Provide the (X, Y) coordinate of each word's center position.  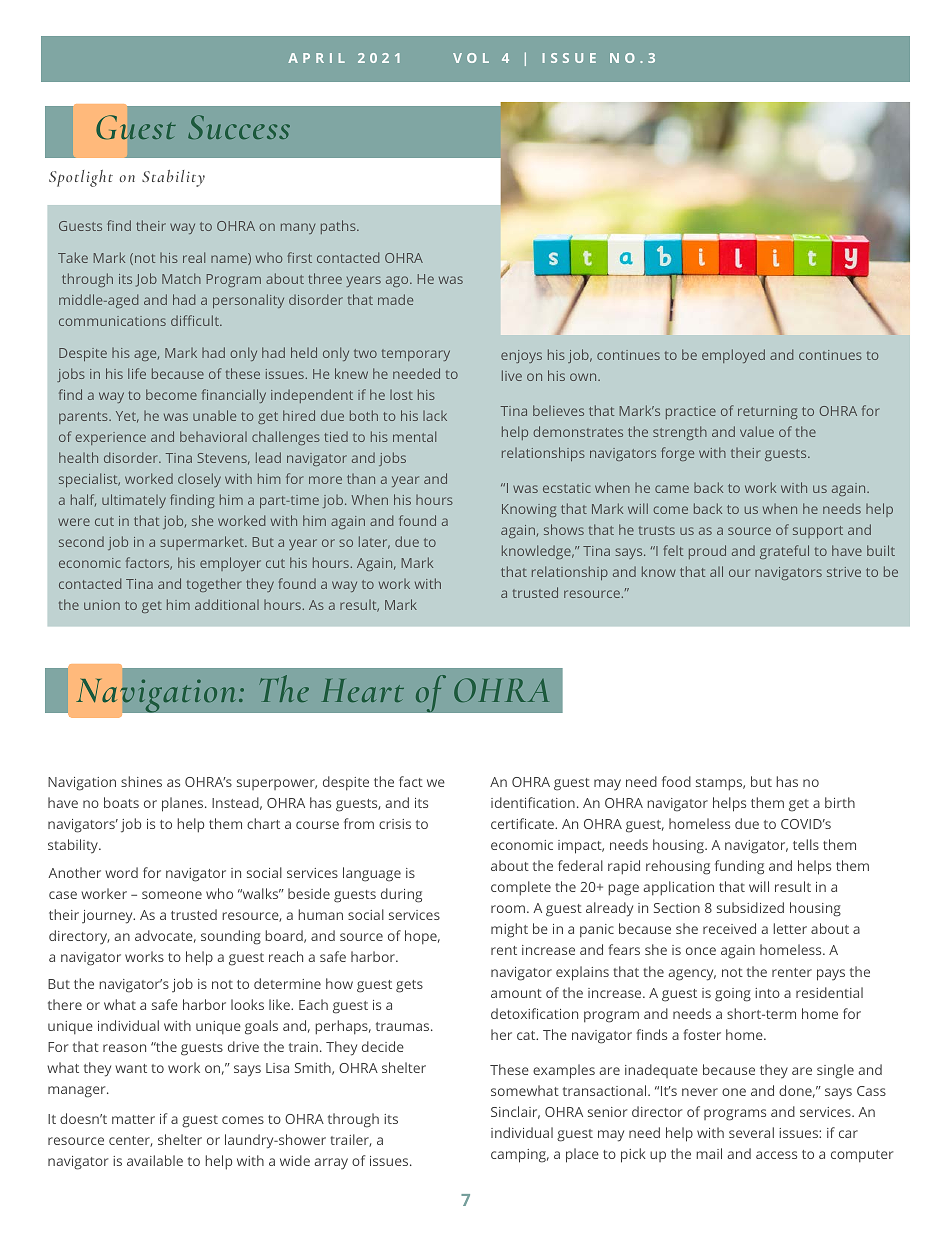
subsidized (750, 907)
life (137, 373)
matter (133, 1119)
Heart (363, 690)
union (102, 605)
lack (435, 416)
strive (844, 572)
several (751, 1132)
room (508, 909)
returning (768, 412)
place (582, 1155)
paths (339, 227)
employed (733, 356)
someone (172, 895)
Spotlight (81, 178)
